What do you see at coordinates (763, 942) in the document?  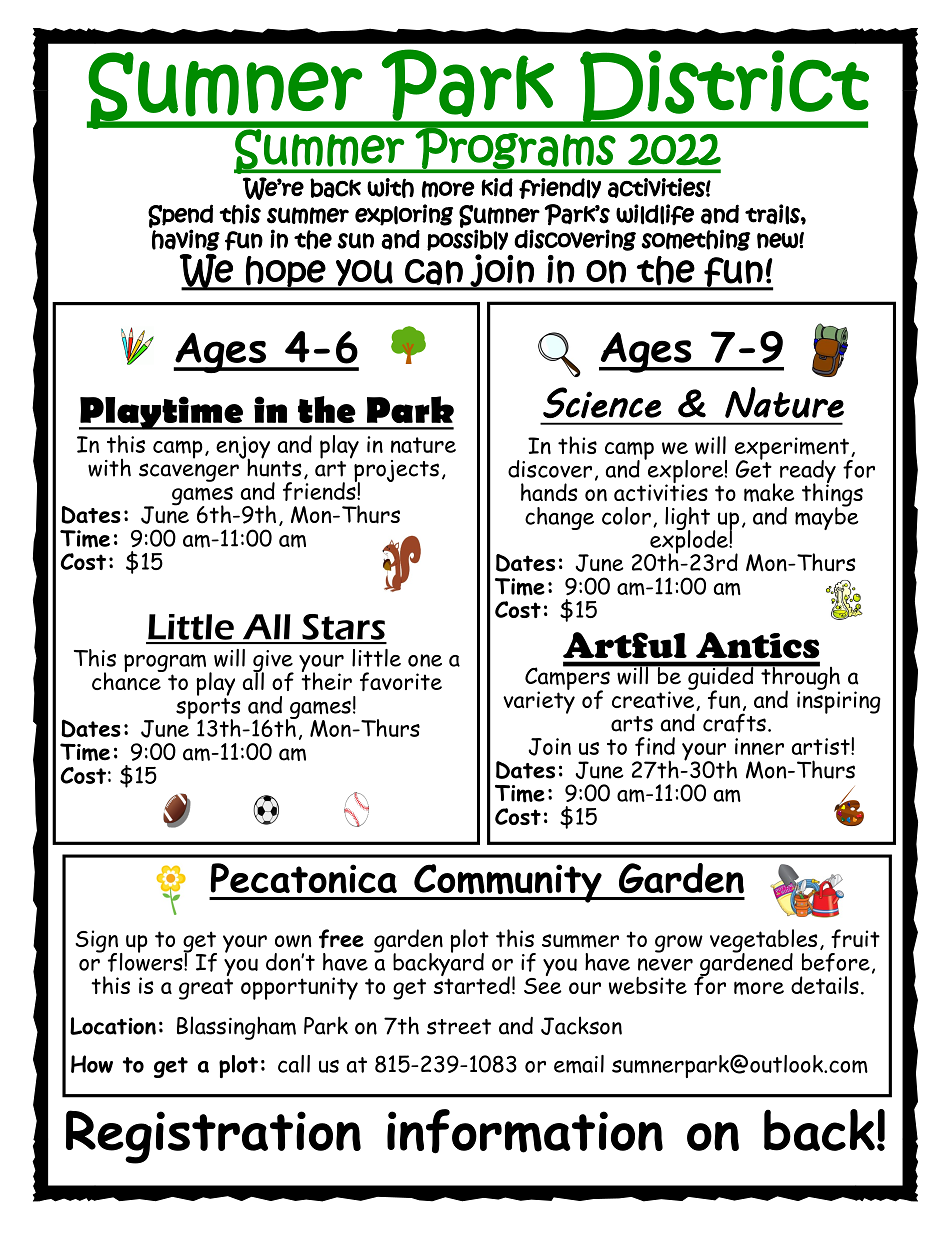 I see `vegetables` at bounding box center [763, 942].
